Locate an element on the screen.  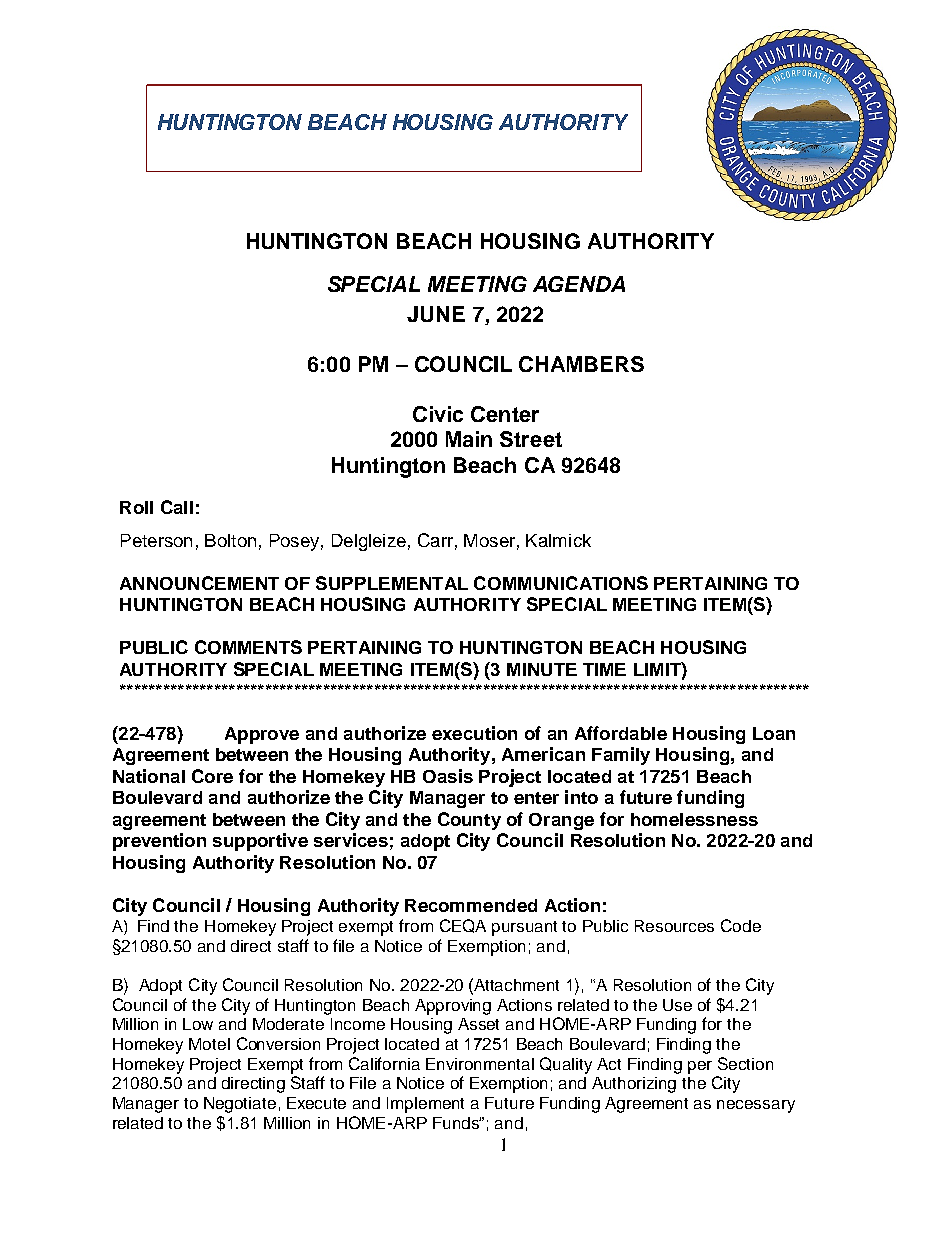
COMMUNICATIONS is located at coordinates (561, 583).
